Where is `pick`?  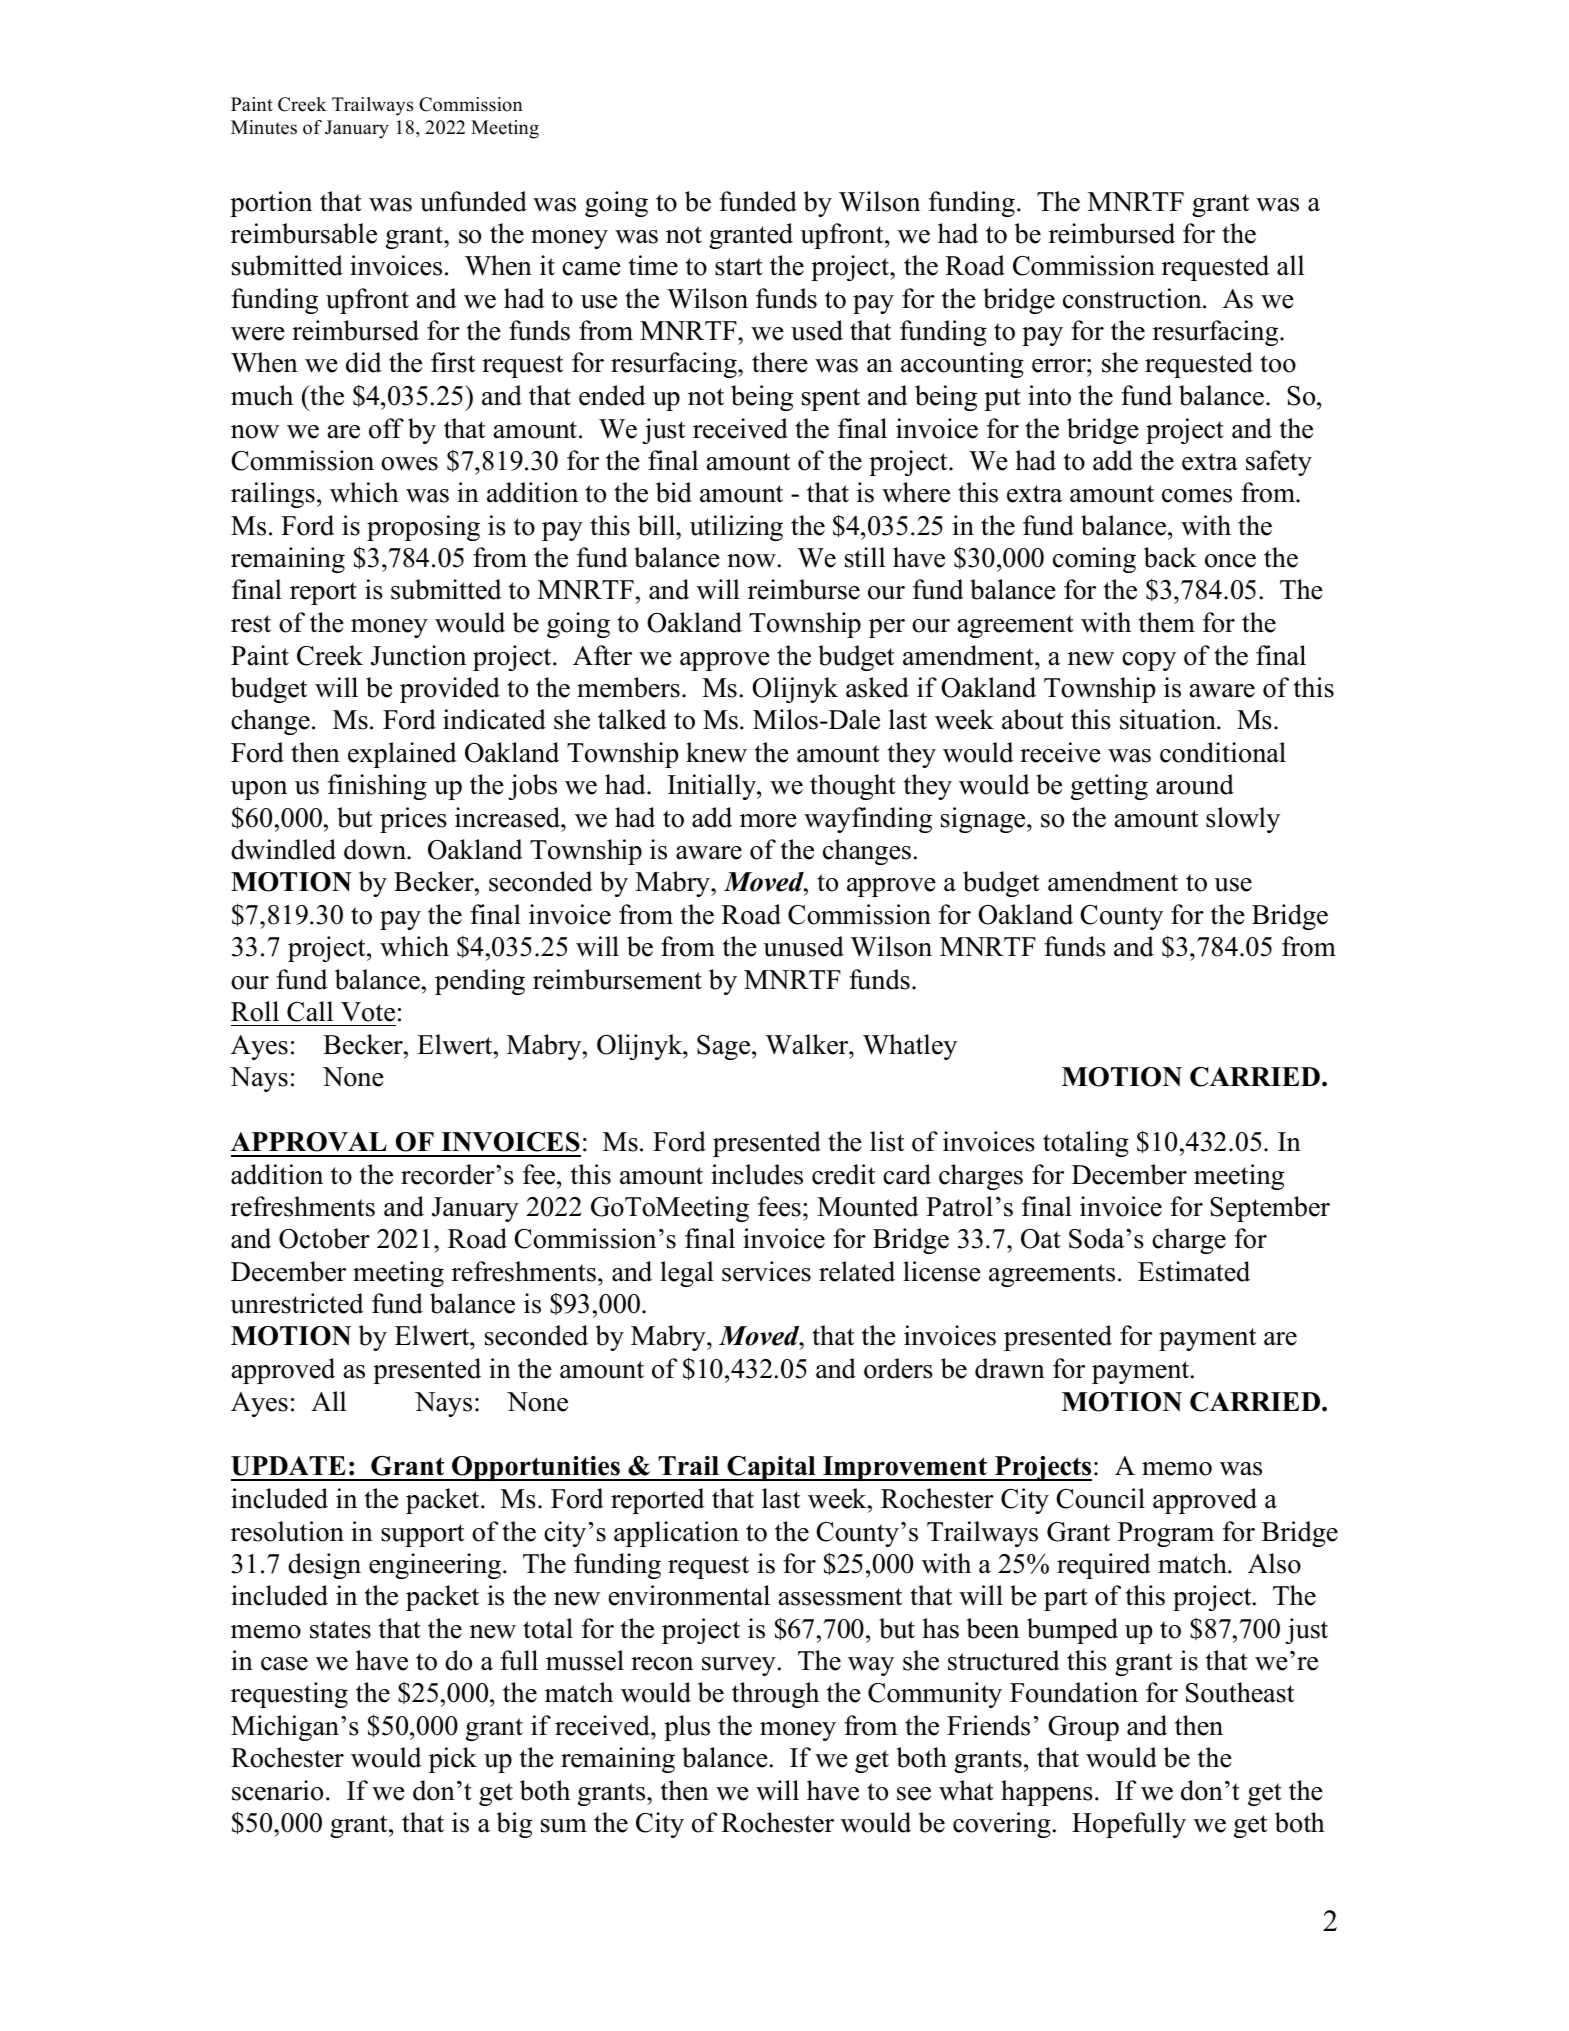
pick is located at coordinates (453, 1760).
